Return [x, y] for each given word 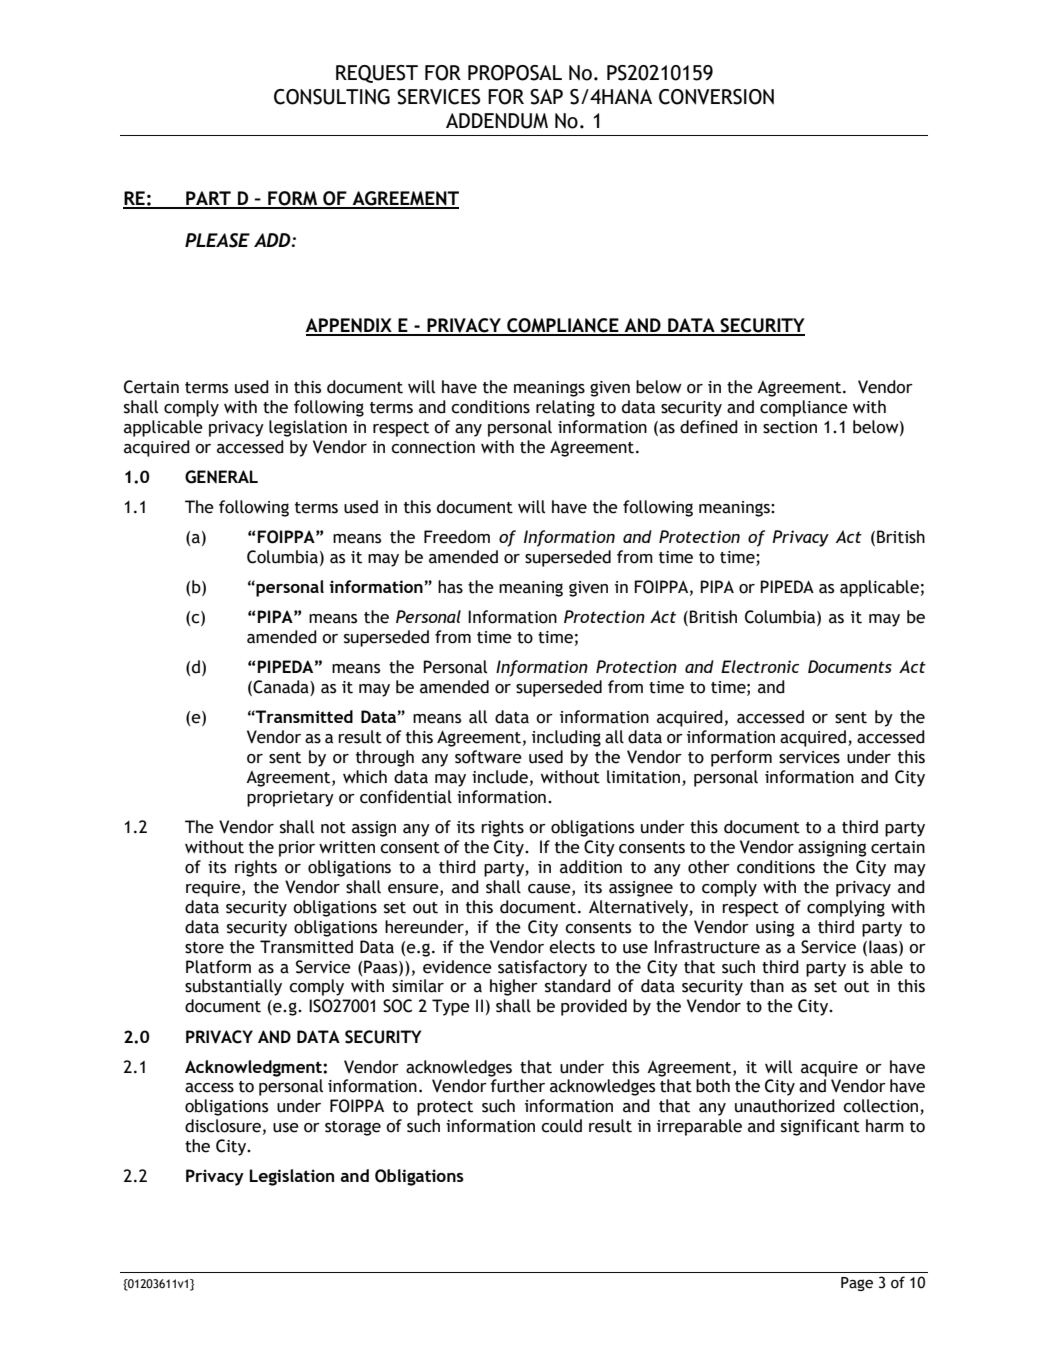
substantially [233, 987]
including [566, 738]
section [790, 427]
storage [353, 1128]
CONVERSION [716, 97]
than [767, 986]
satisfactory [542, 968]
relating [565, 408]
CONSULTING [332, 97]
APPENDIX [349, 326]
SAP [546, 97]
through [385, 758]
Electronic [760, 666]
